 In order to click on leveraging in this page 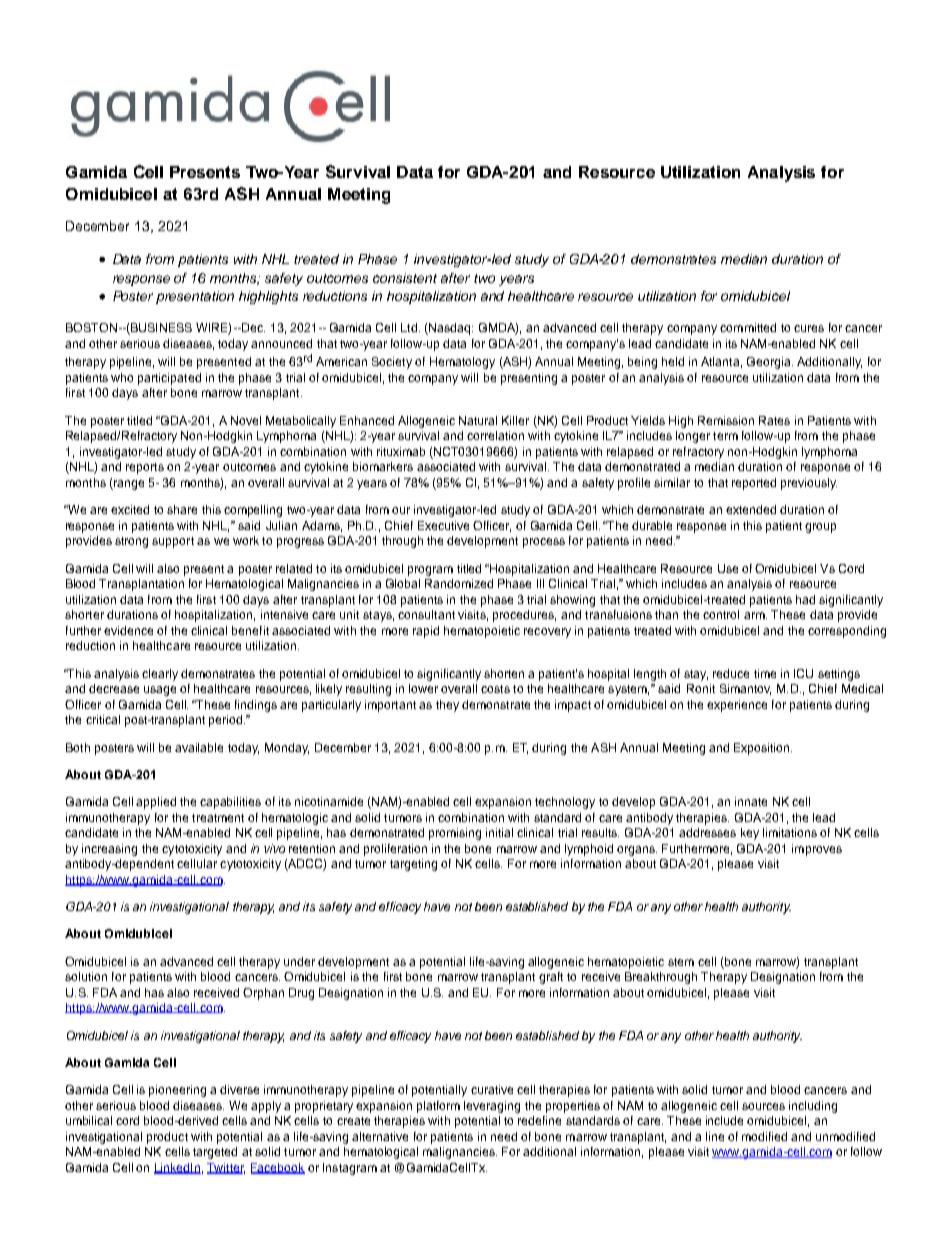, I will do `click(492, 1107)`.
